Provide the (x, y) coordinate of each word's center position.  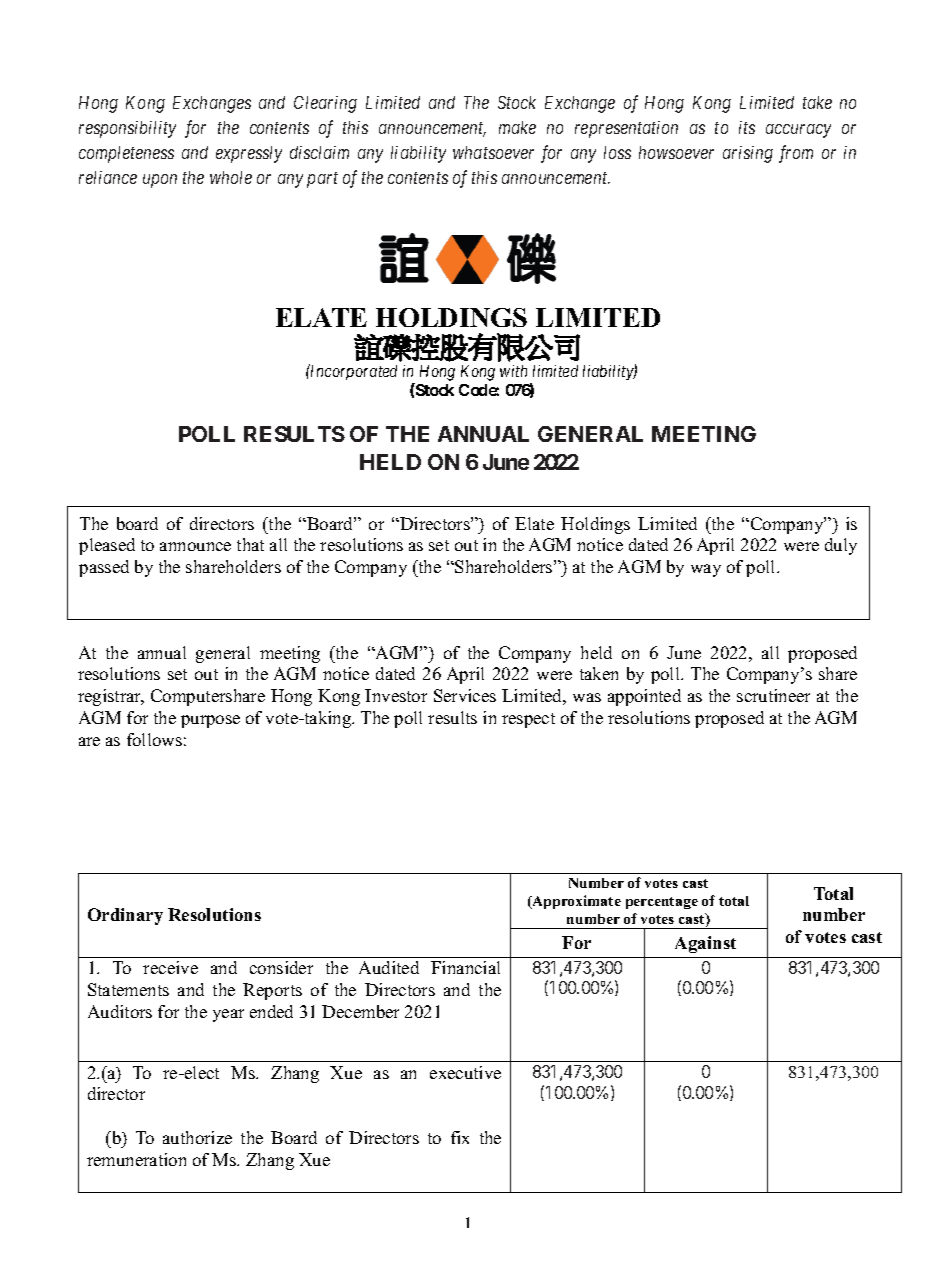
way (706, 570)
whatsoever (493, 152)
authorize (197, 1137)
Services (465, 695)
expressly (249, 154)
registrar (110, 697)
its (747, 127)
